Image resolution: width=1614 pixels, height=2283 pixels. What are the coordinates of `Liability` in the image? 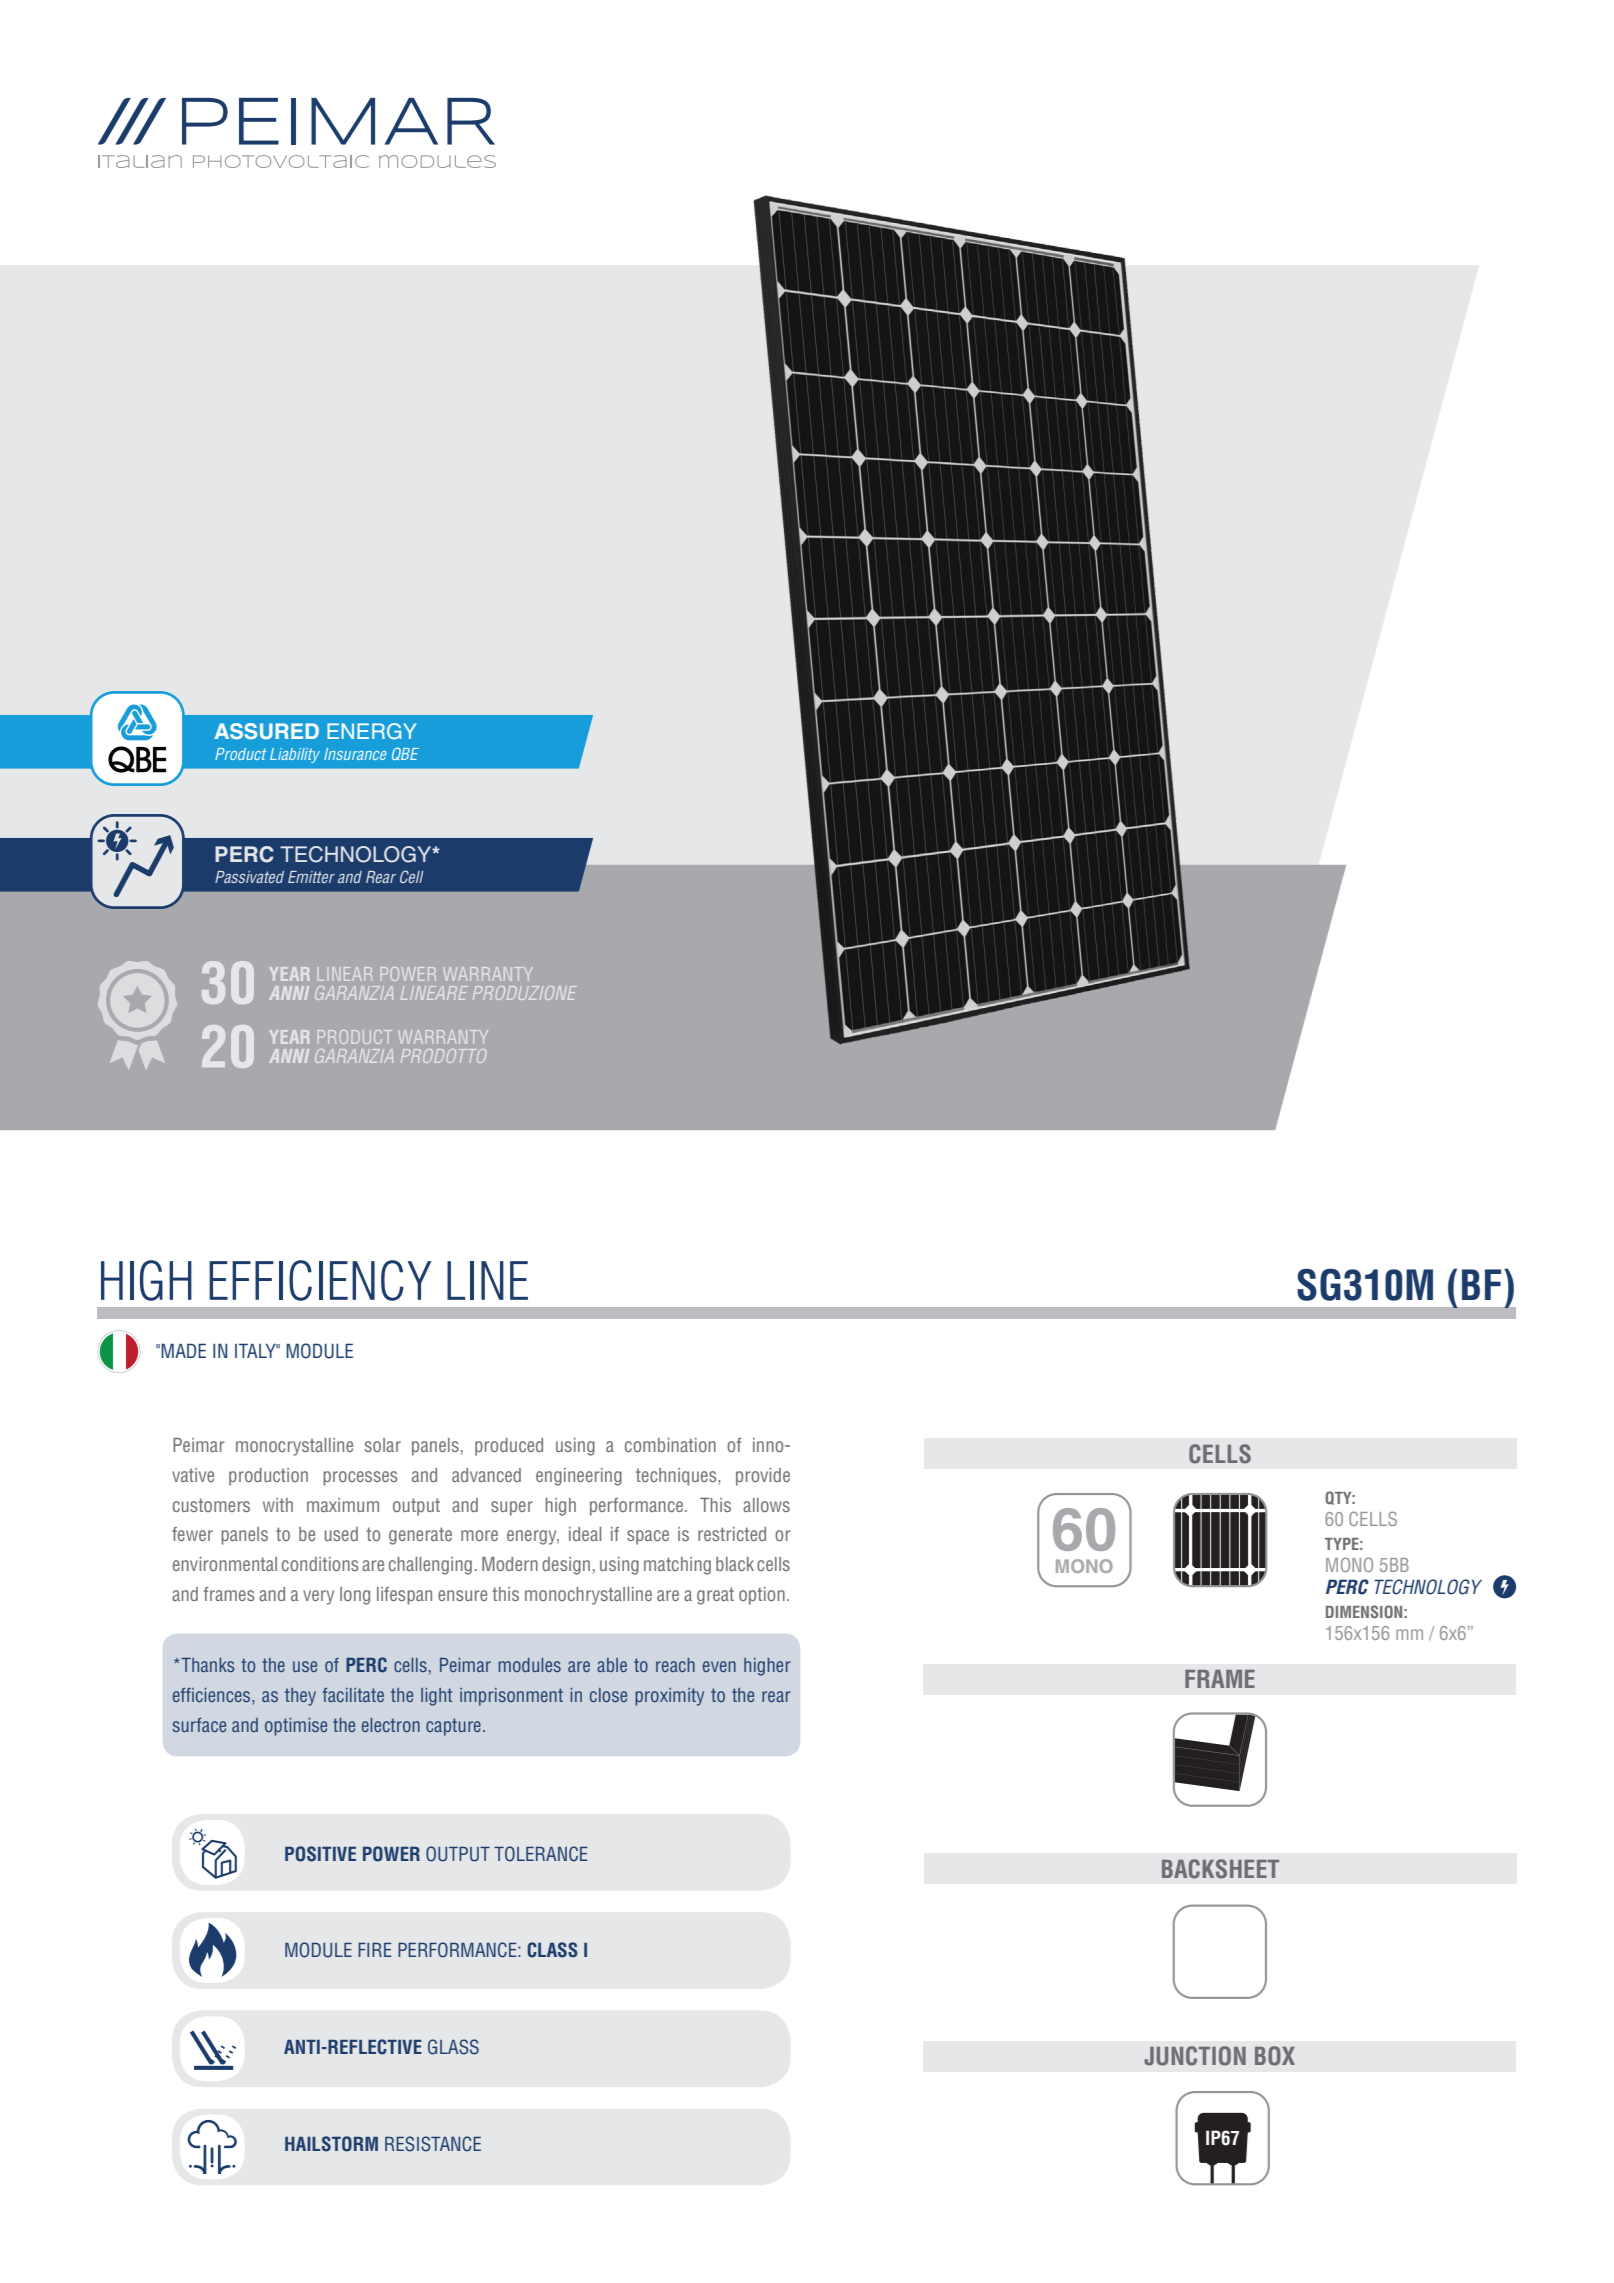 It's located at (295, 755).
